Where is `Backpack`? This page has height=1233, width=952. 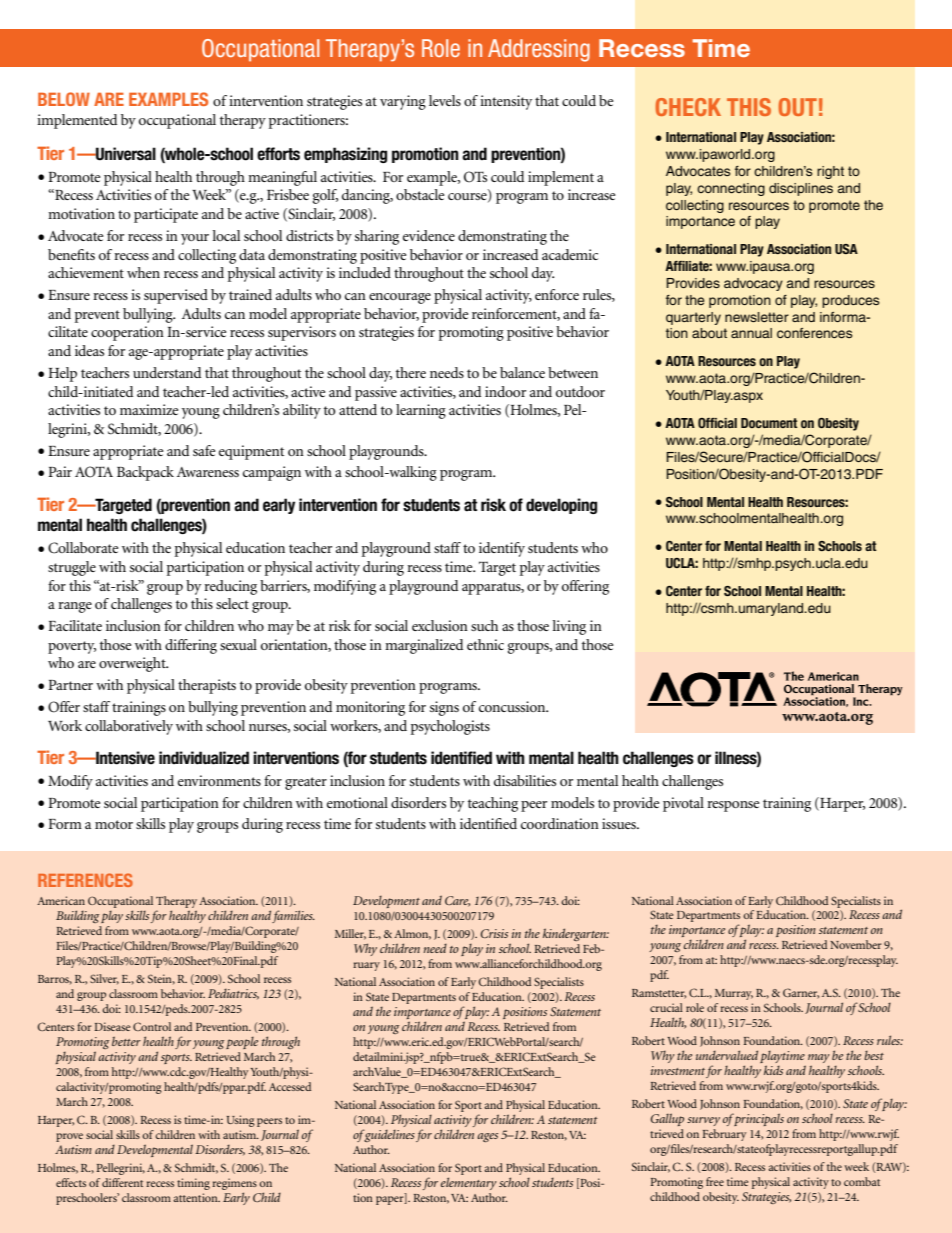 Backpack is located at coordinates (145, 473).
